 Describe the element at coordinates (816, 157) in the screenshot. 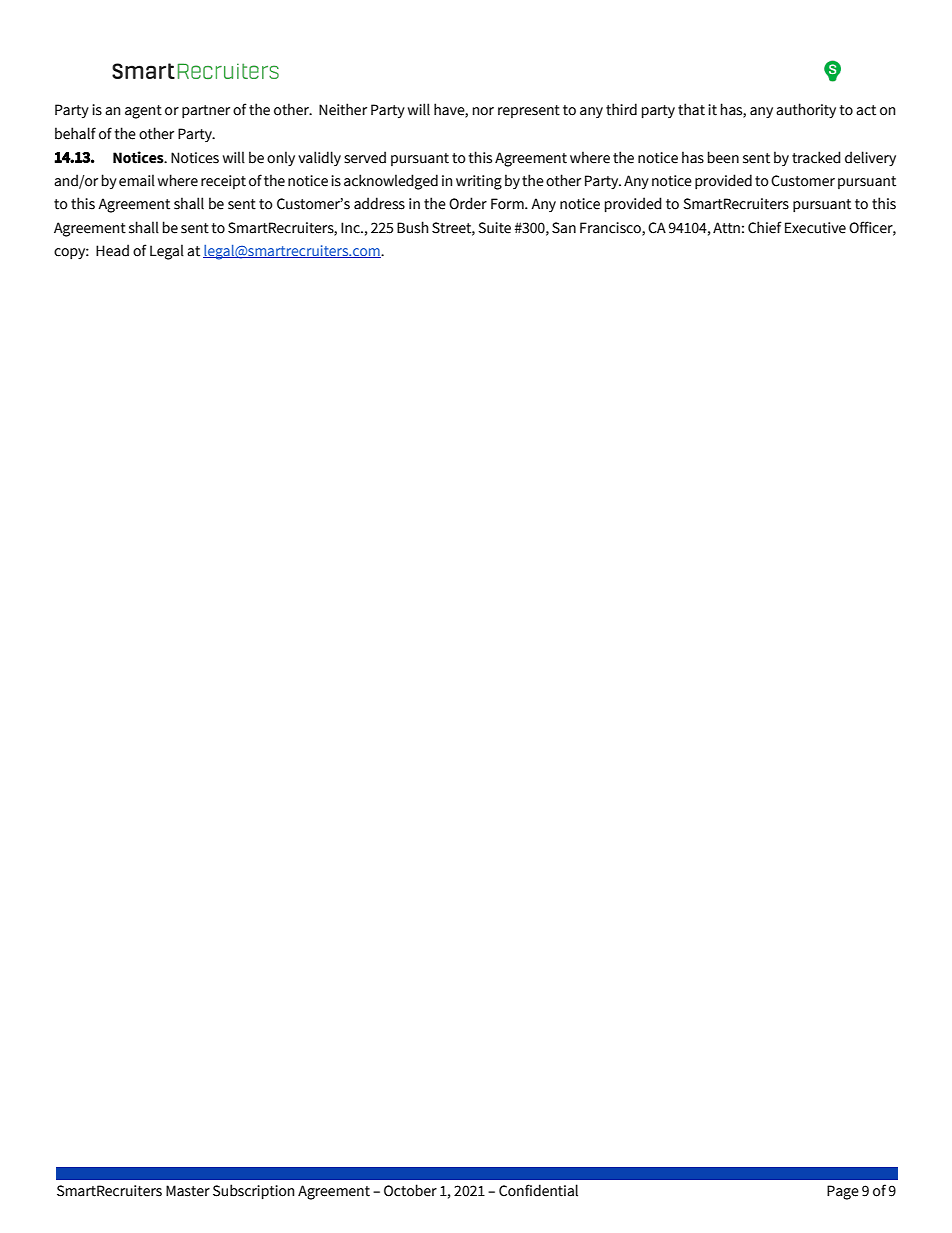

I see `tracked` at that location.
